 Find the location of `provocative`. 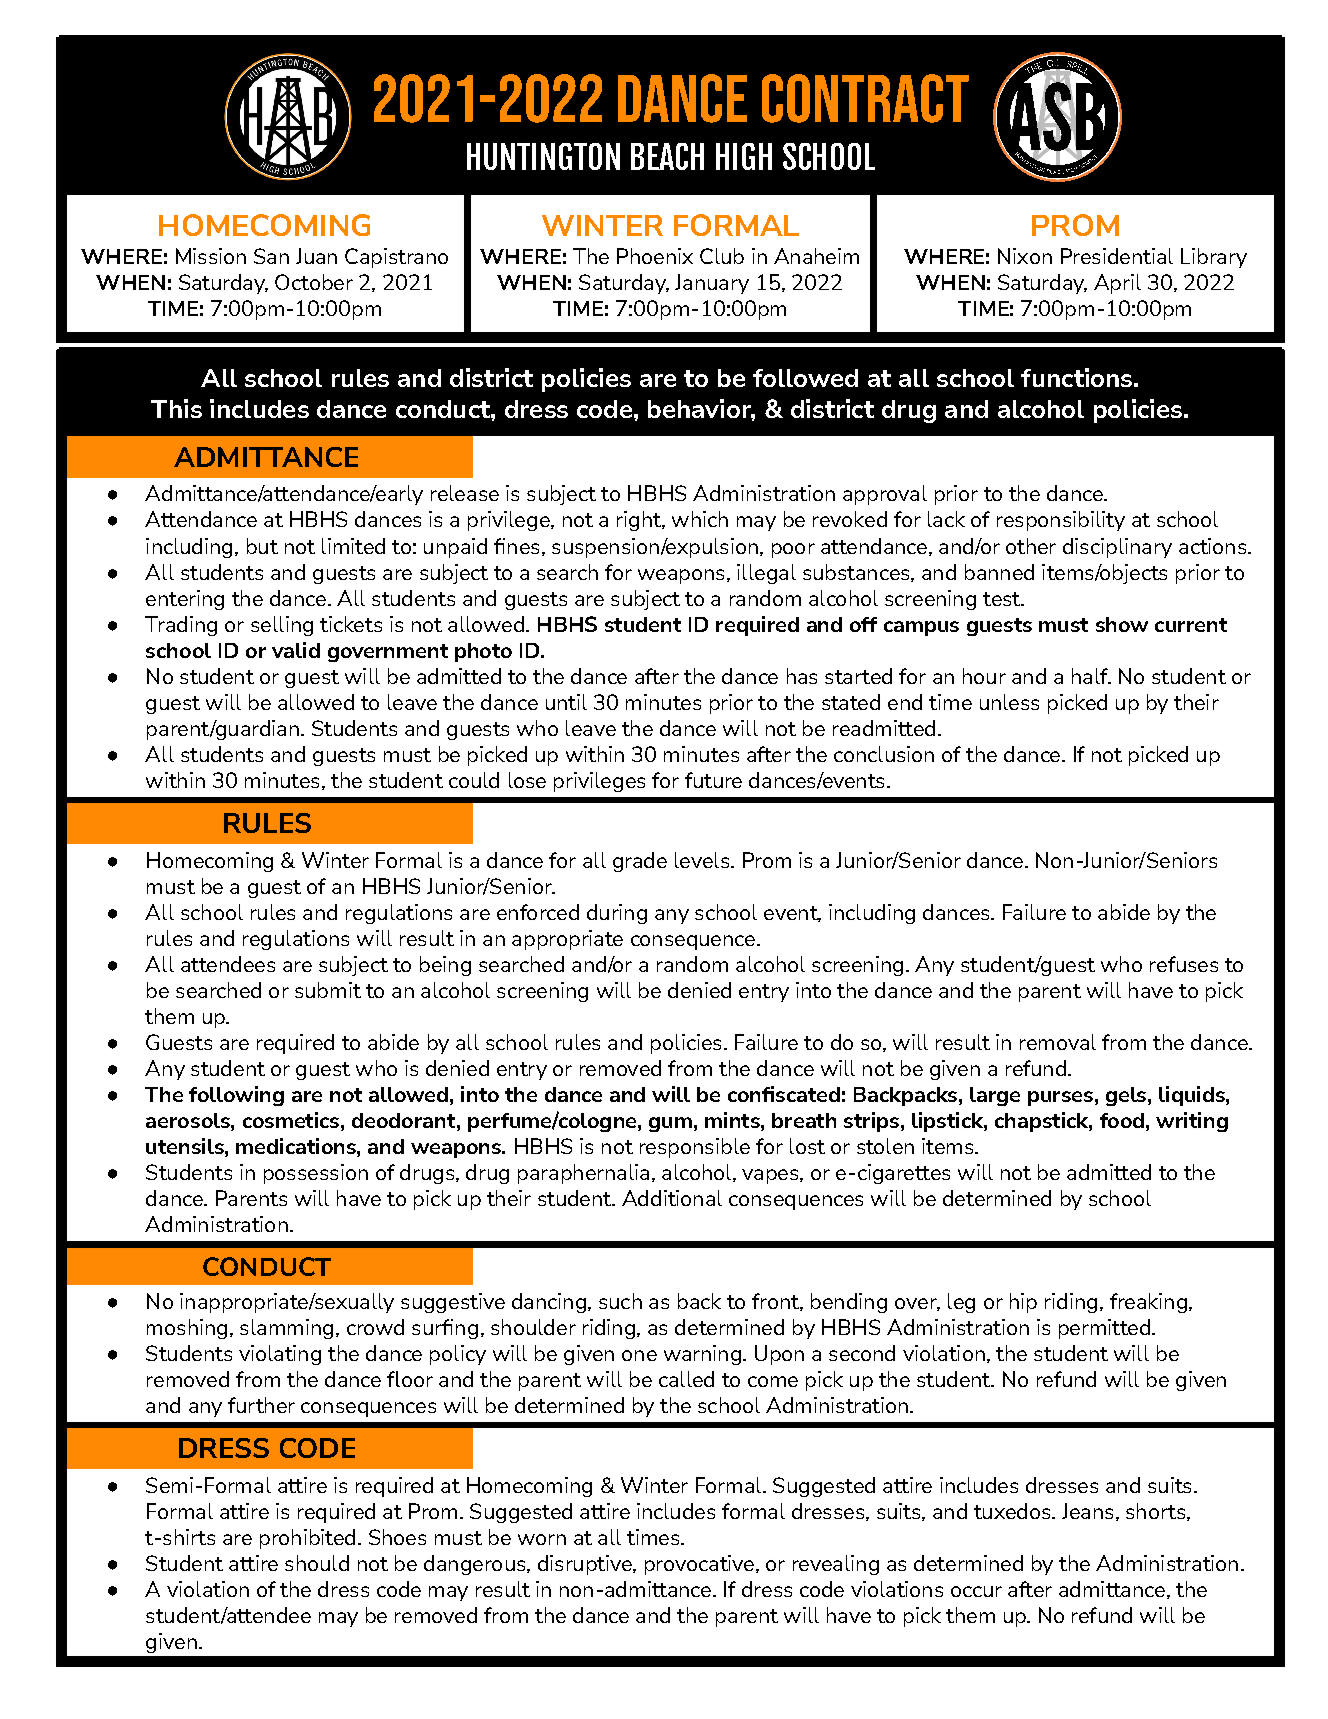

provocative is located at coordinates (699, 1565).
